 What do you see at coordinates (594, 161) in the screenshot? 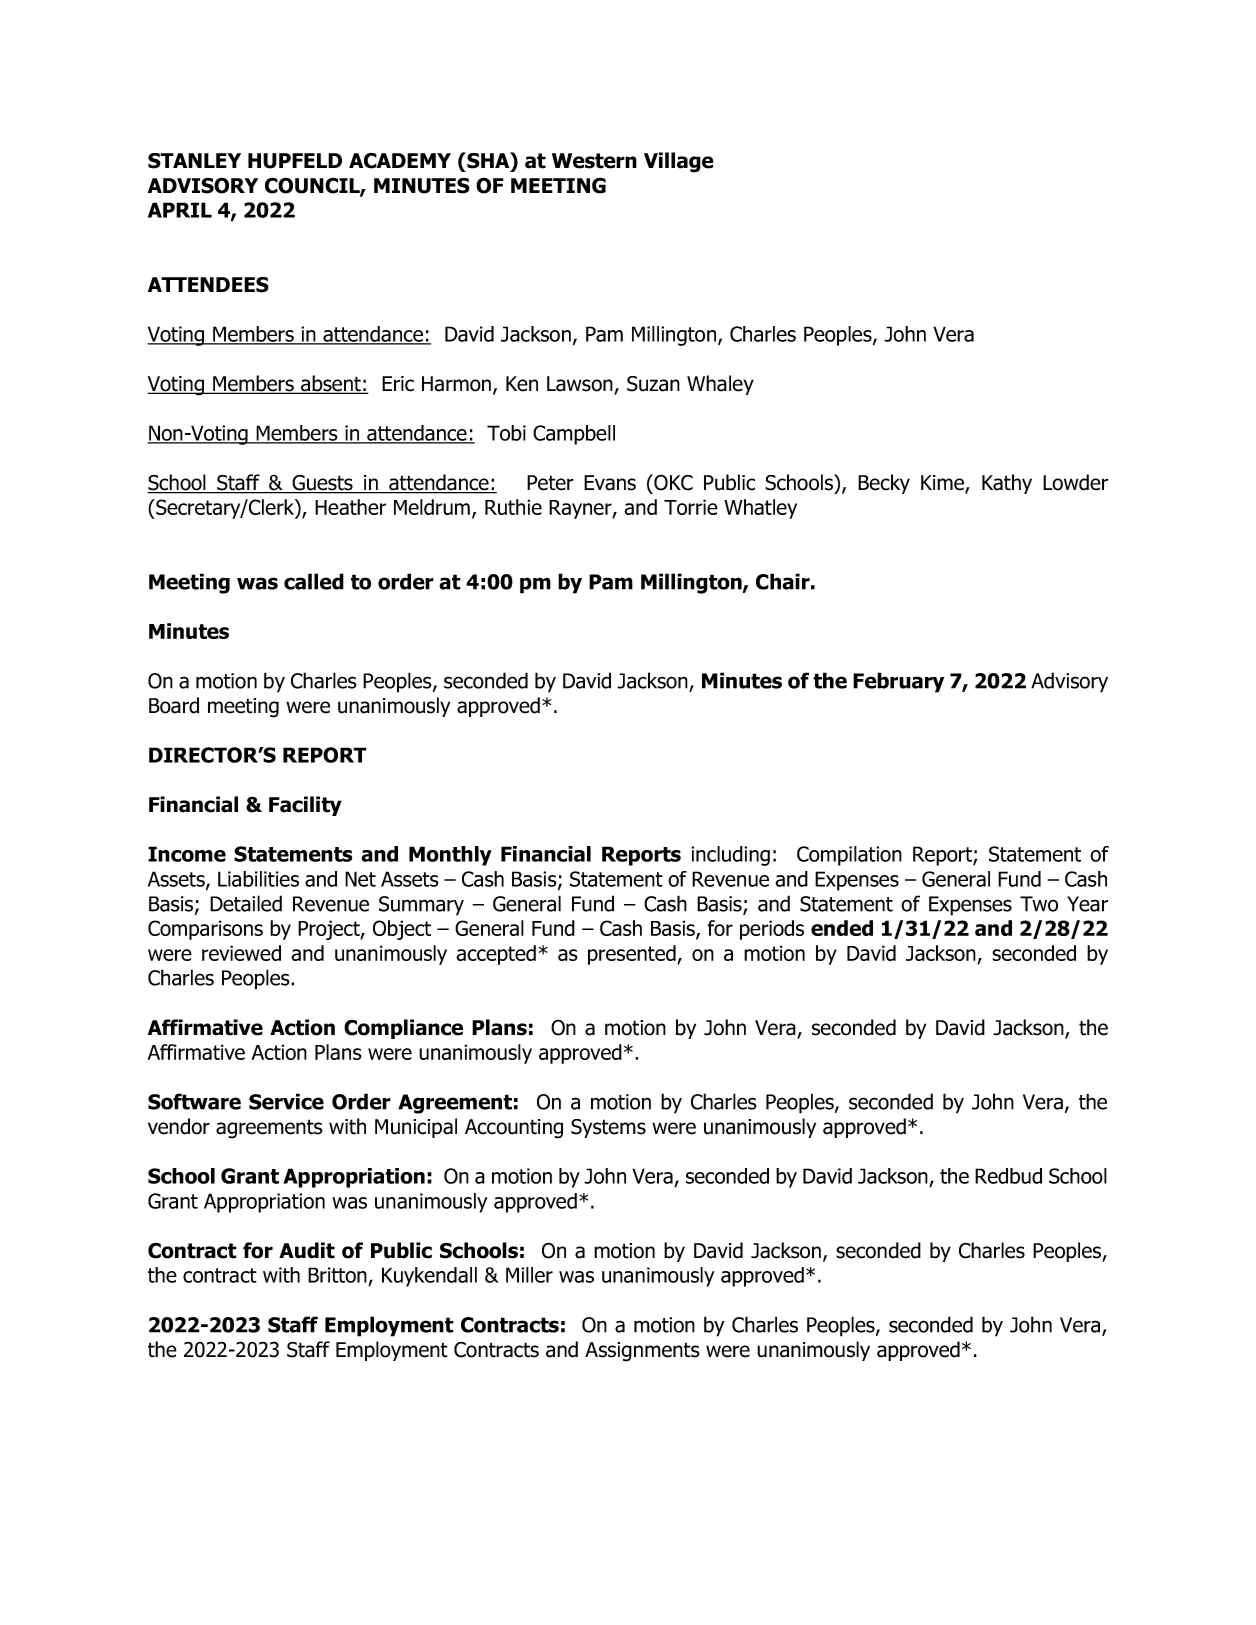
I see `Western` at bounding box center [594, 161].
